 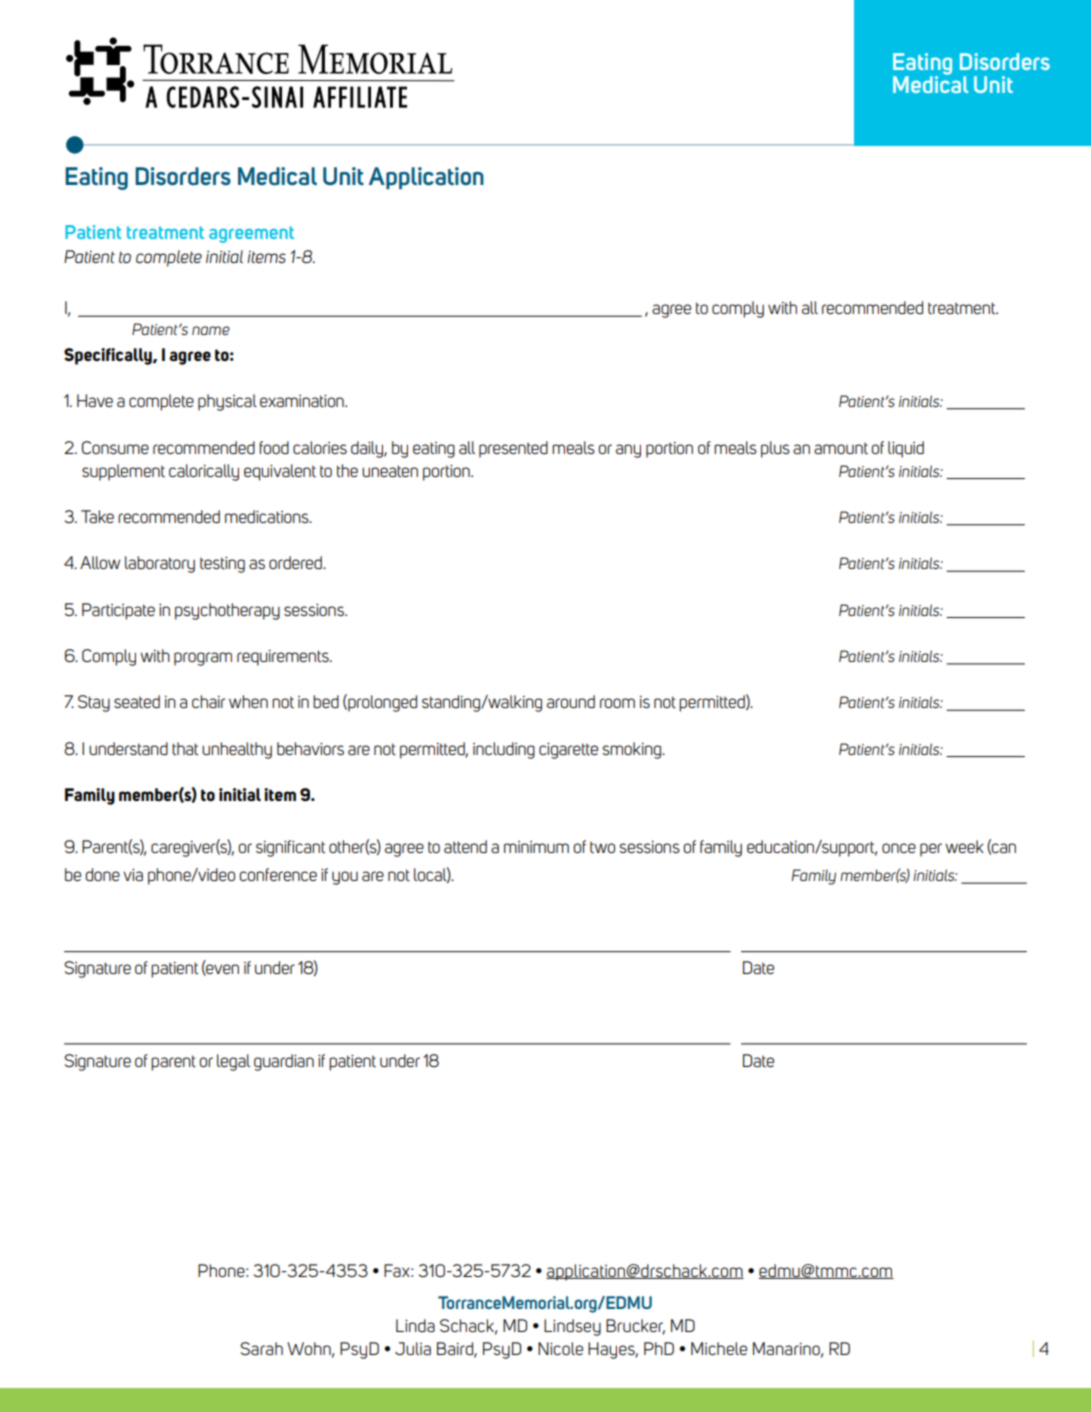 I want to click on legal, so click(x=233, y=1062).
